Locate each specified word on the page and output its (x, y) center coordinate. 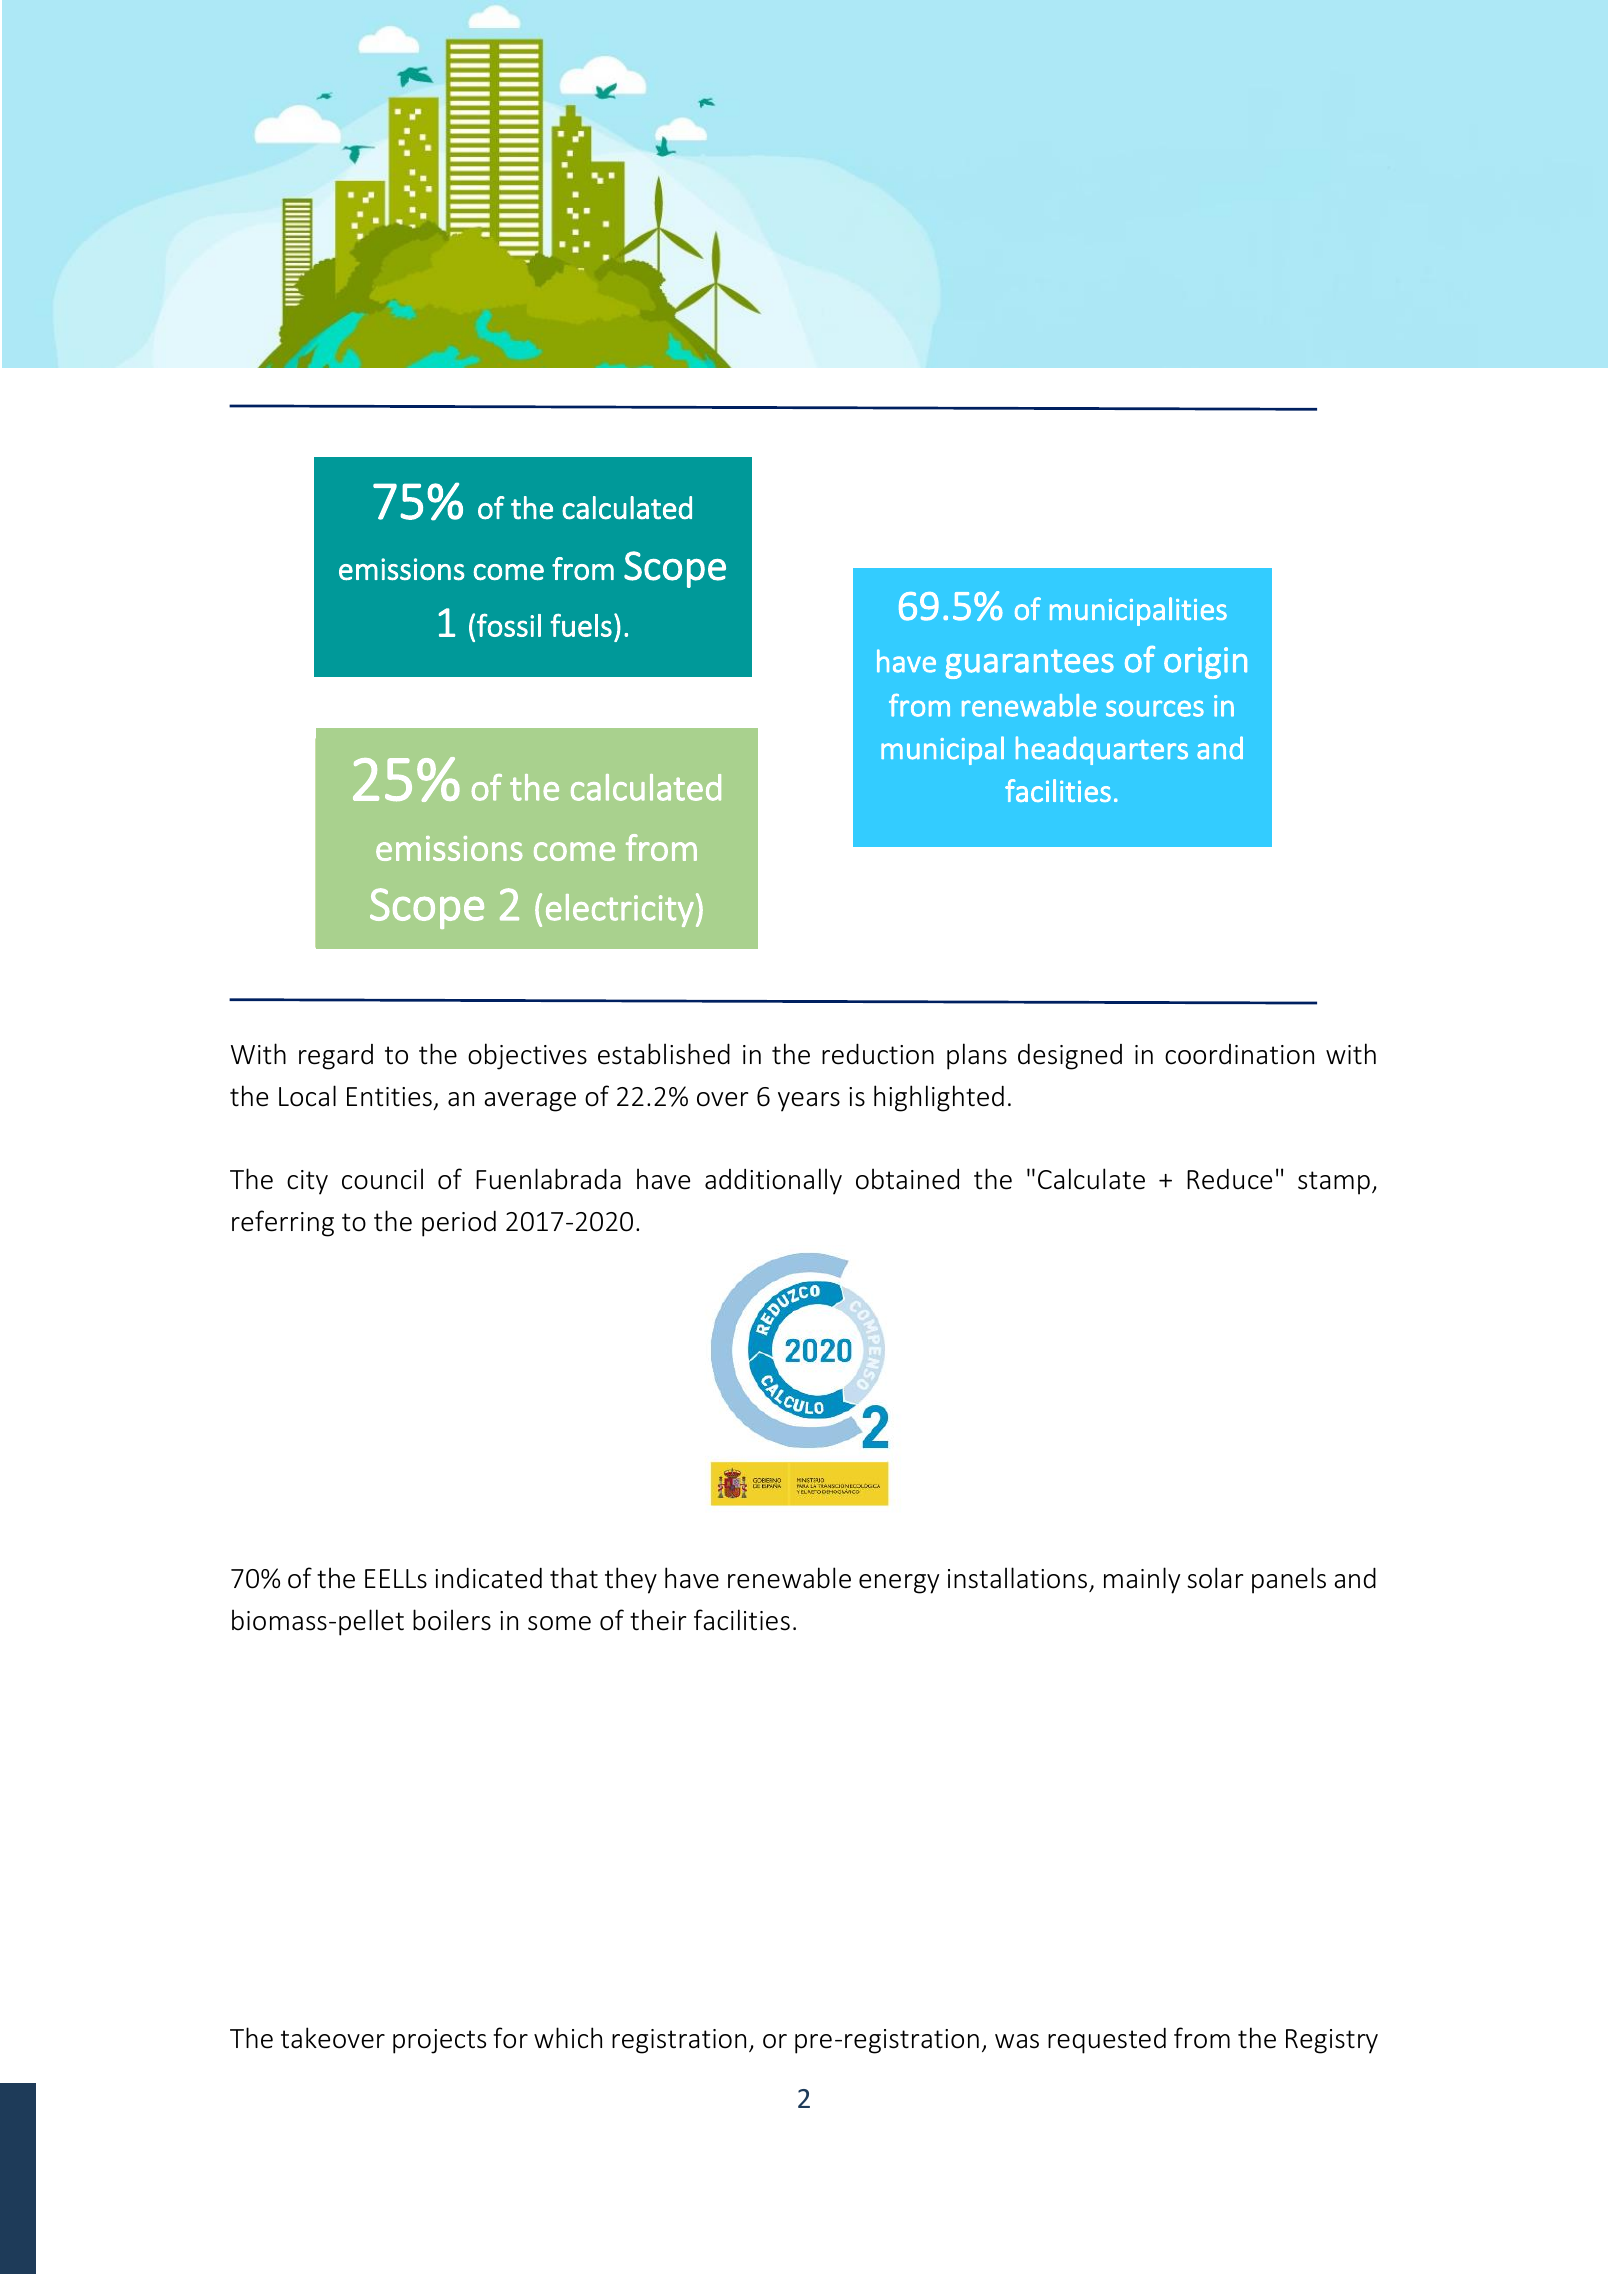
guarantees (1029, 664)
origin (1205, 663)
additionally (773, 1181)
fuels (581, 625)
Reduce (1229, 1179)
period (459, 1224)
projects (439, 2041)
